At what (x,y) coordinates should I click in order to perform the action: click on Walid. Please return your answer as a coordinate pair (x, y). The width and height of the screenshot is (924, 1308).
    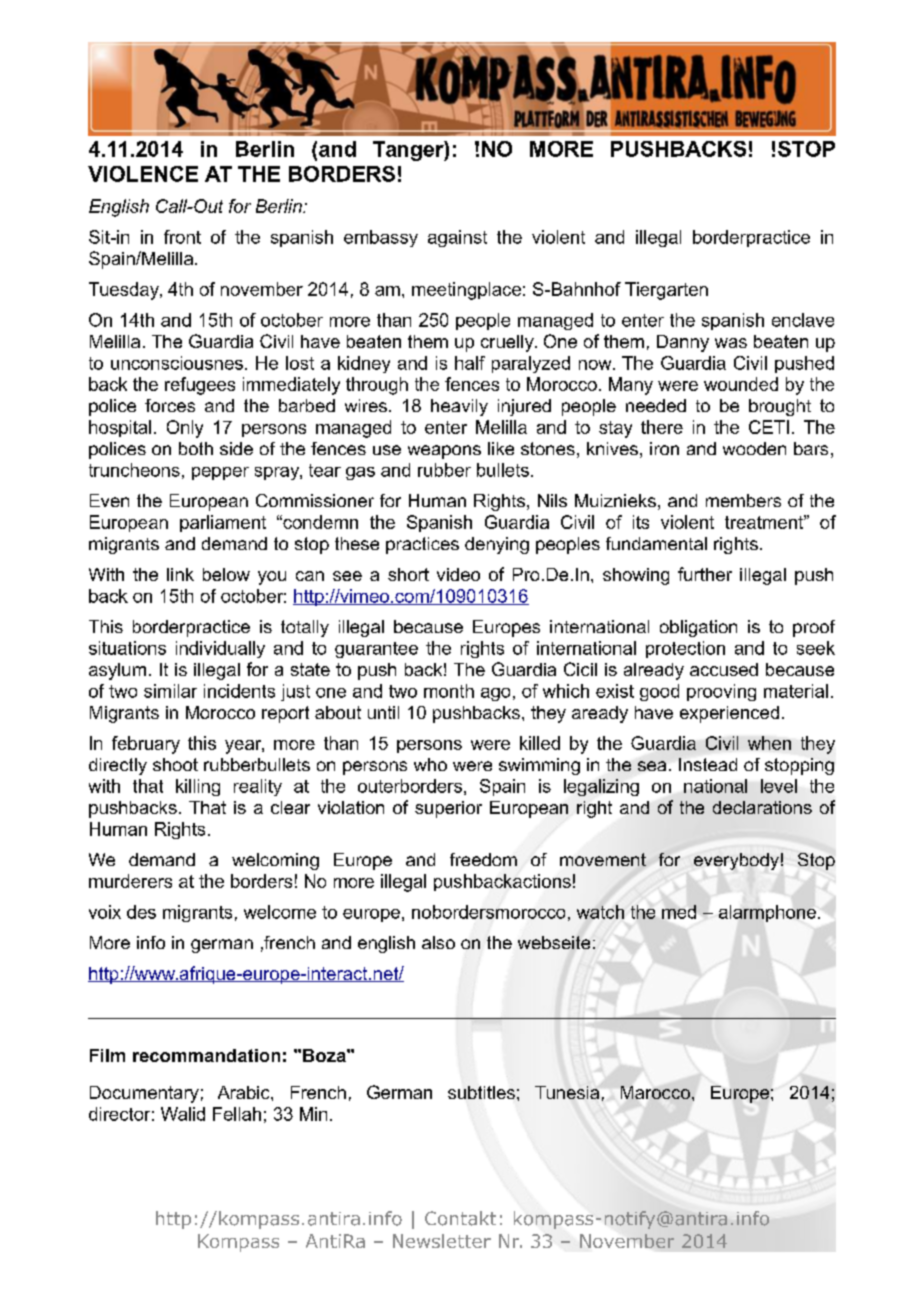
    Looking at the image, I should click on (183, 1114).
